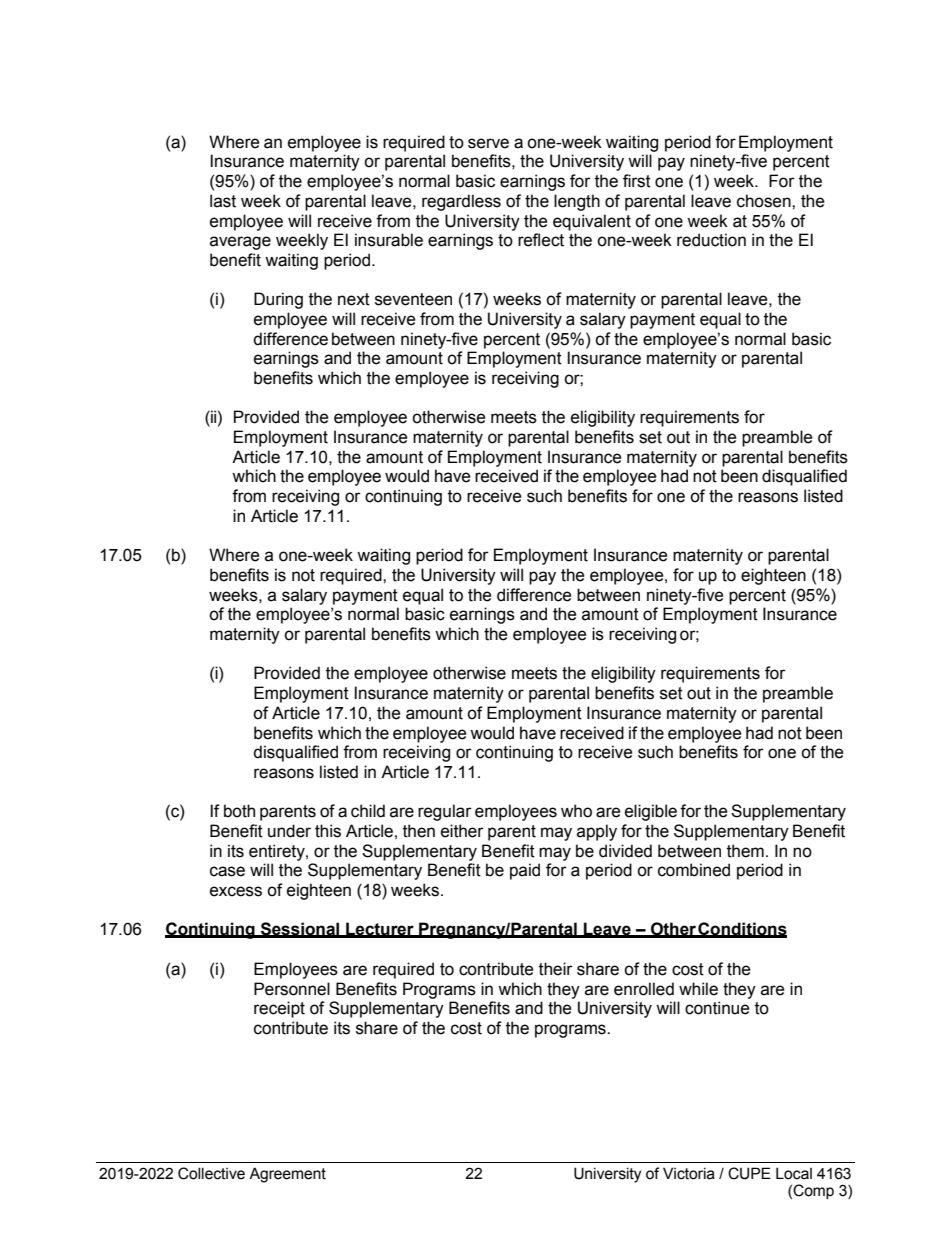 The image size is (952, 1233). I want to click on last, so click(223, 201).
